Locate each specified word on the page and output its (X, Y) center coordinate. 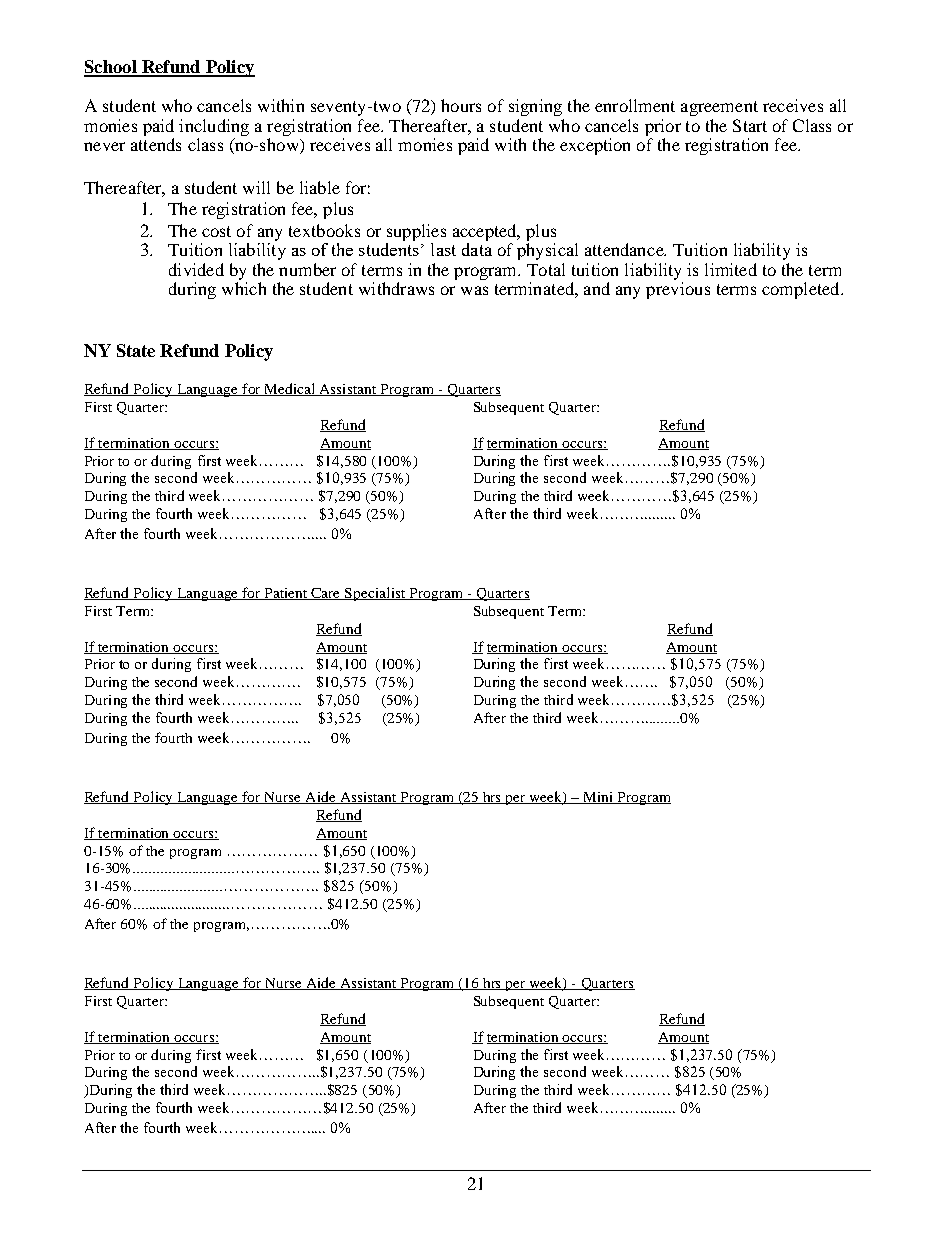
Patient (286, 594)
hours (461, 105)
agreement (719, 108)
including (214, 127)
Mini (598, 798)
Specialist (375, 594)
